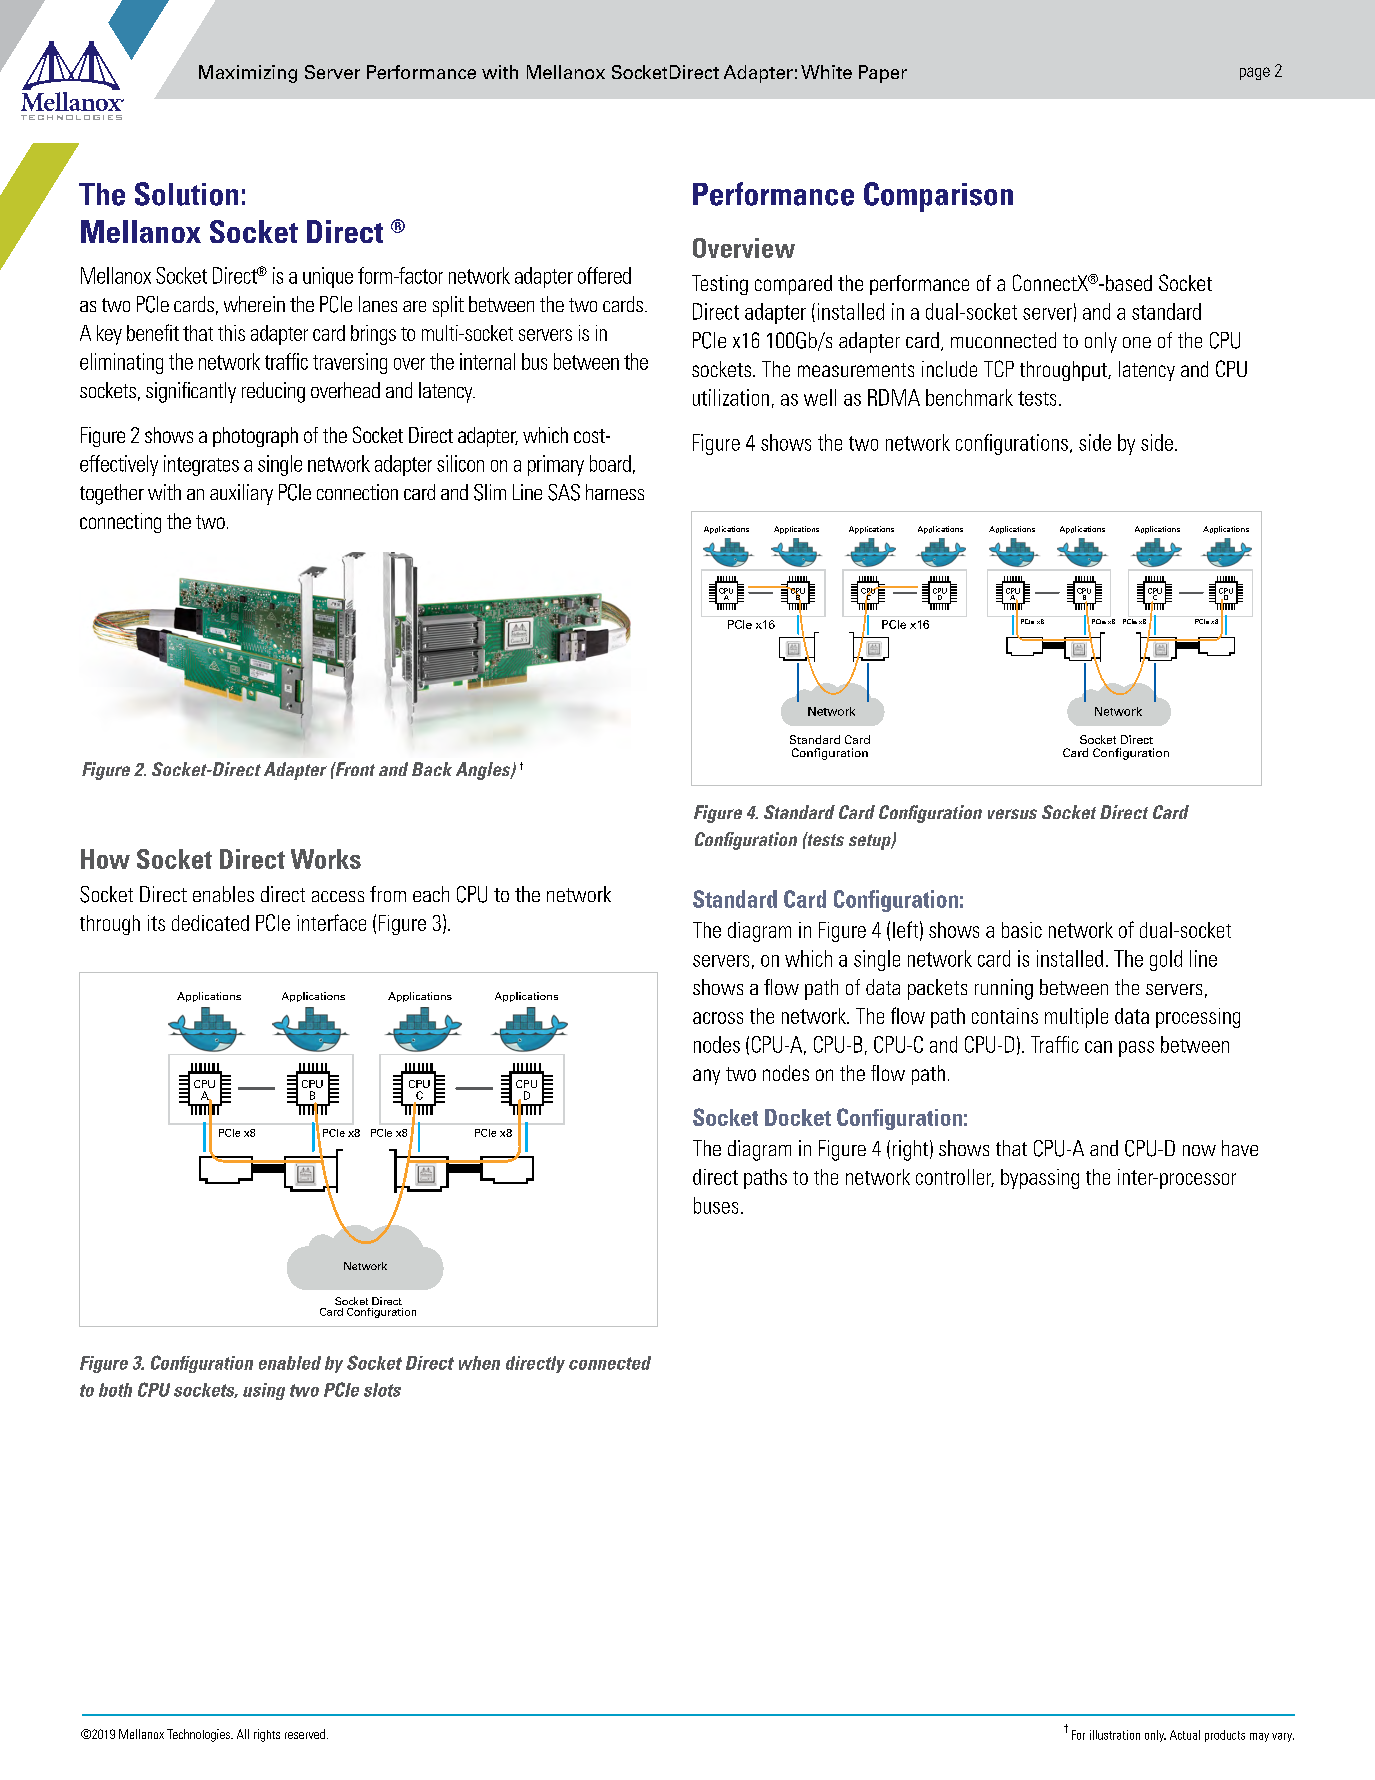 This screenshot has width=1375, height=1780. I want to click on Technologies, so click(199, 1735).
